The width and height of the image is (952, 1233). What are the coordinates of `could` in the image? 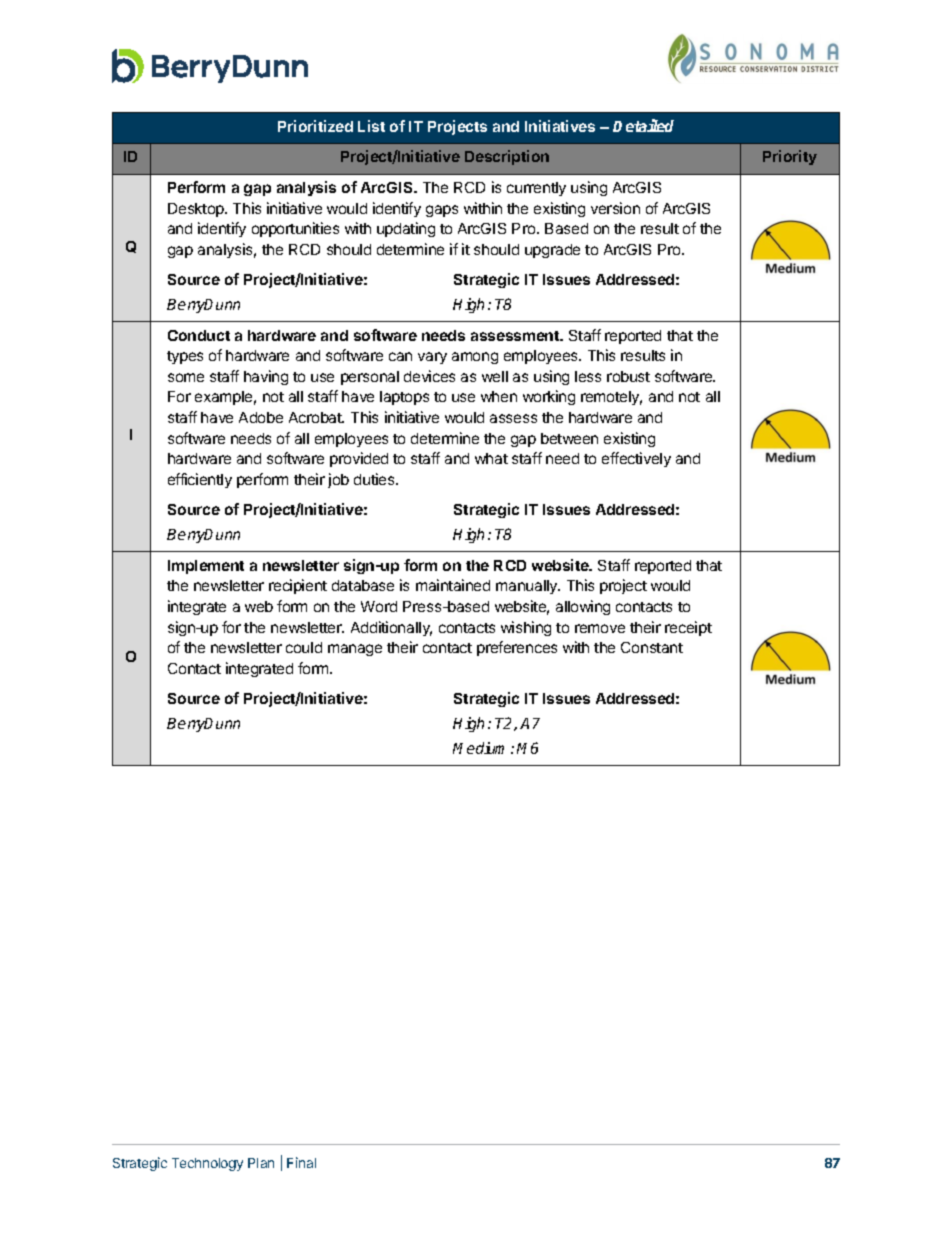 It's located at (304, 647).
